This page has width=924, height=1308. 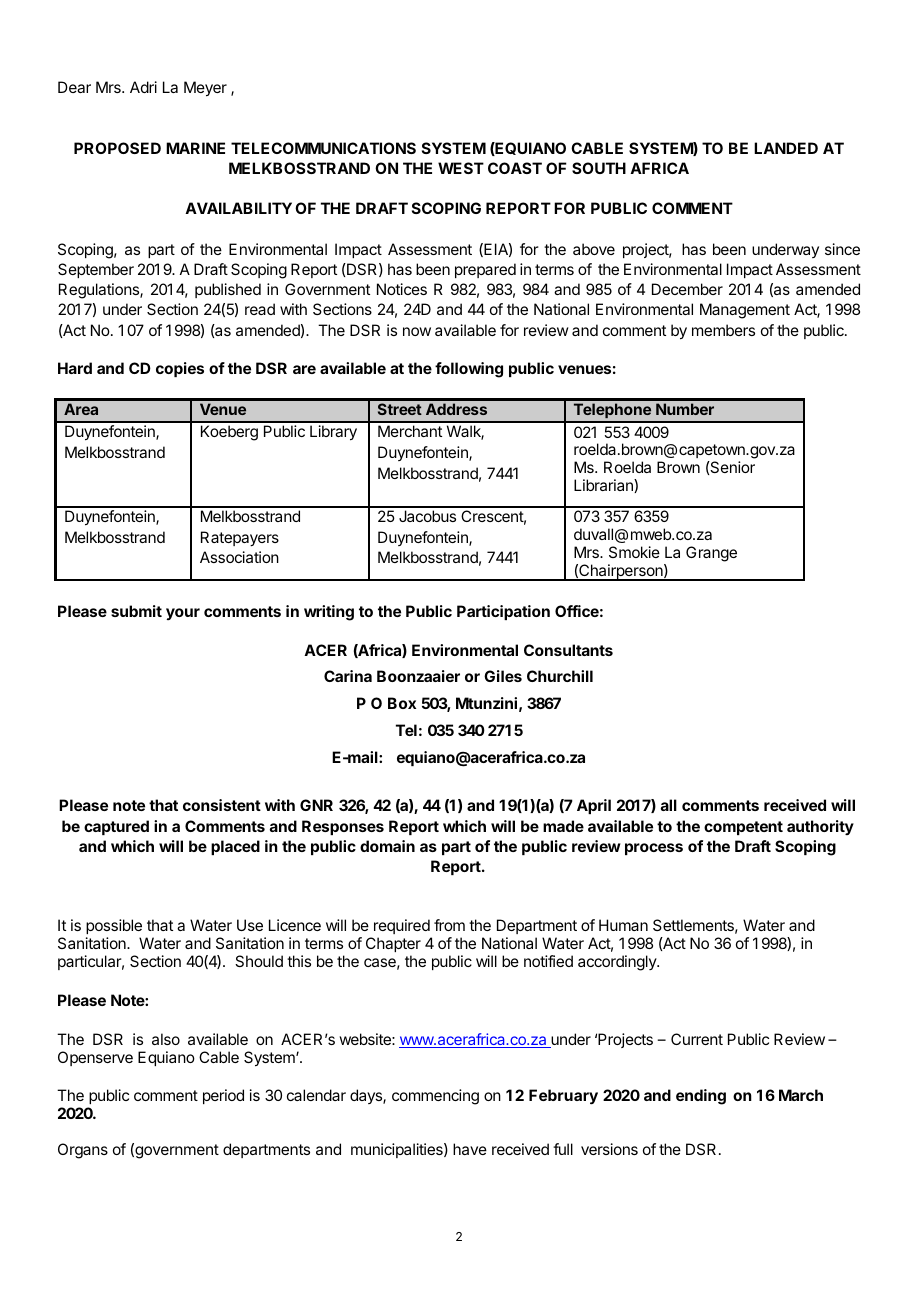 What do you see at coordinates (503, 676) in the page?
I see `Giles` at bounding box center [503, 676].
